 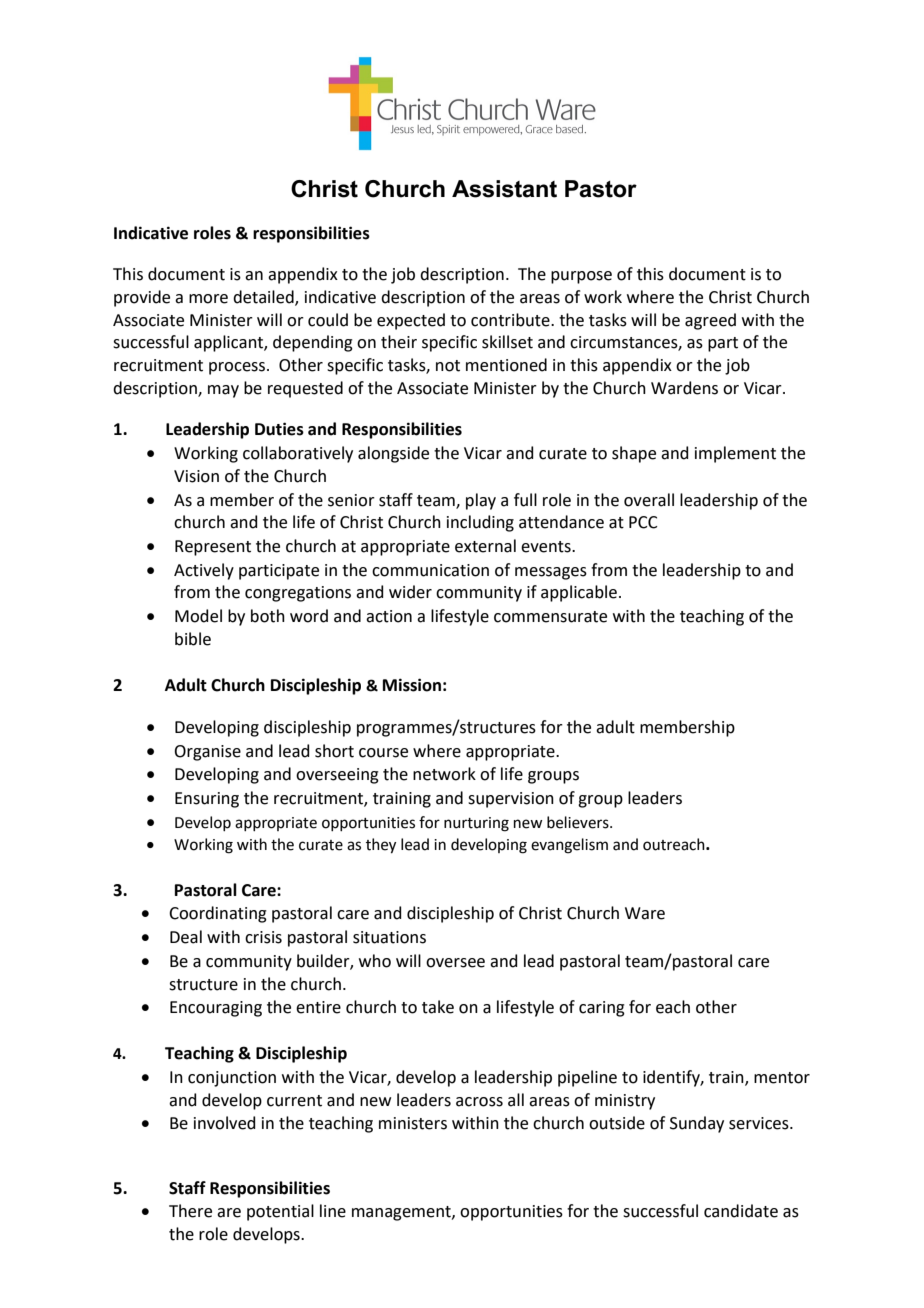 I want to click on more, so click(x=208, y=299).
